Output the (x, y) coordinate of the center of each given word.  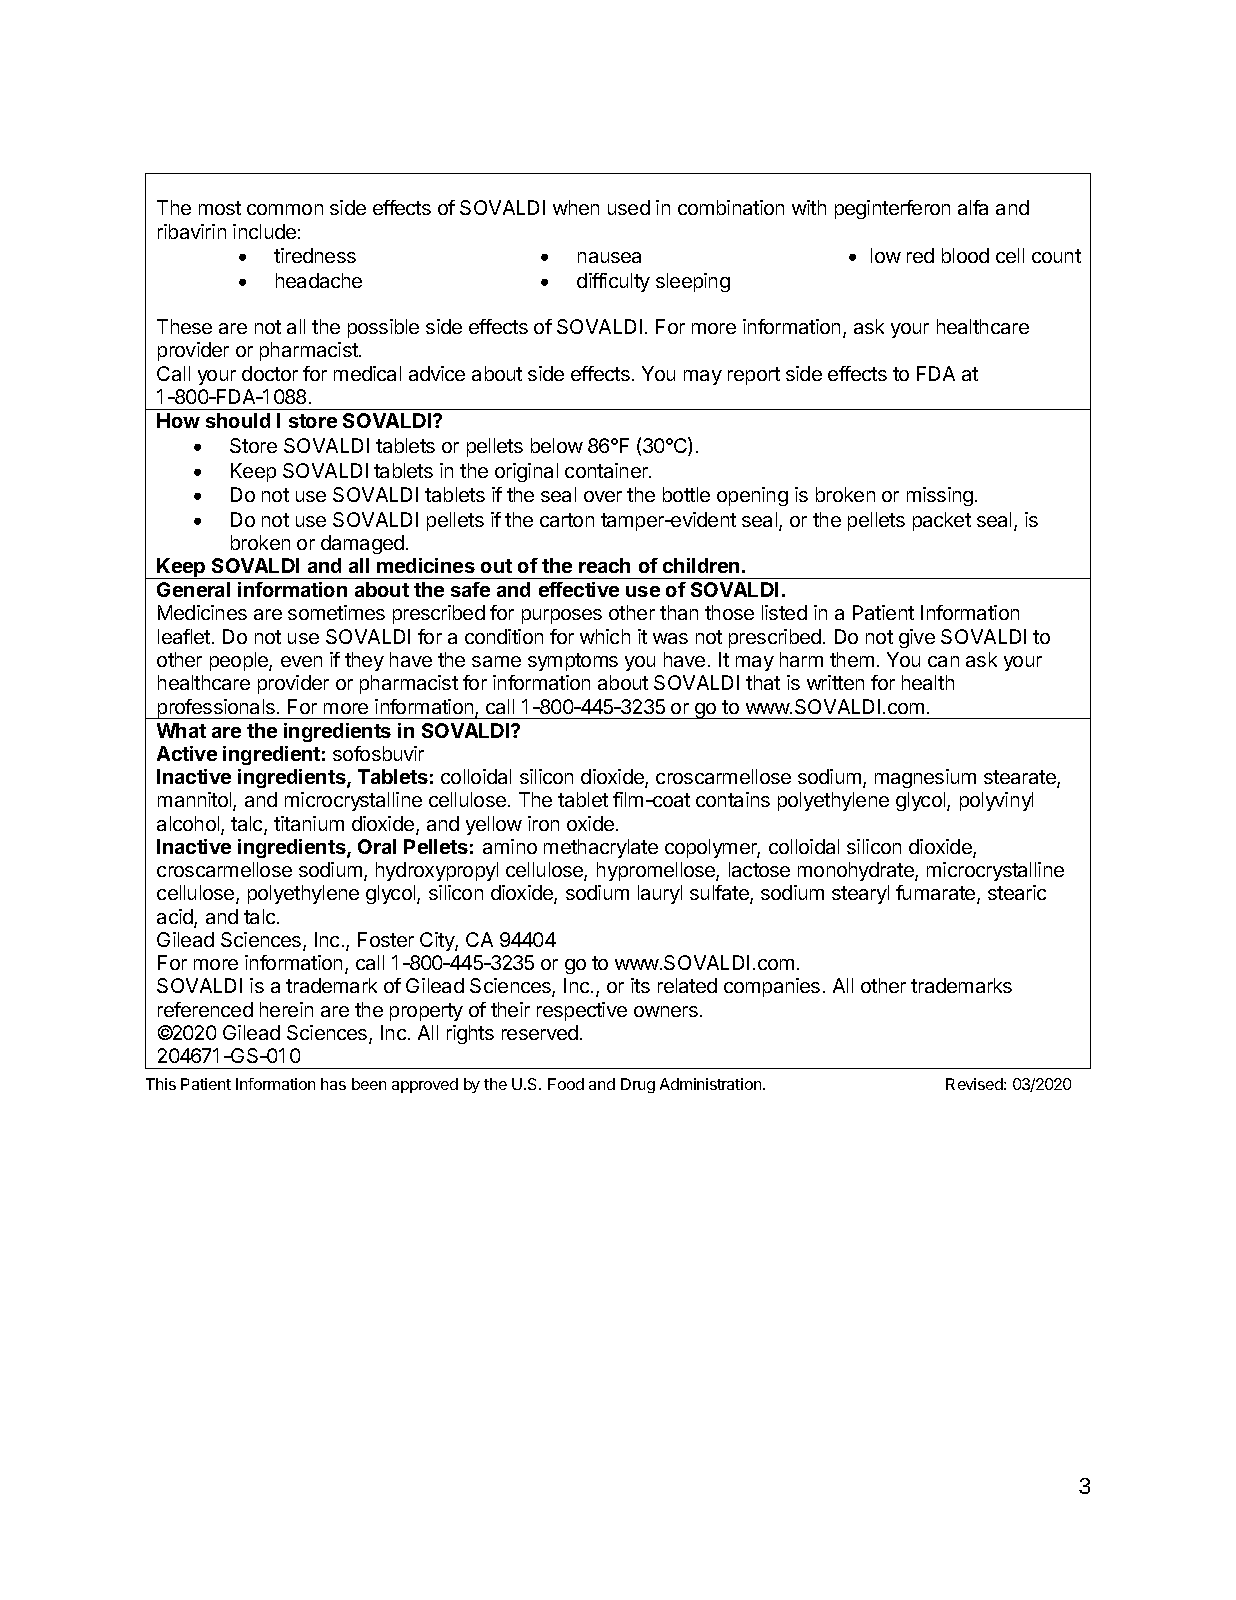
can (943, 661)
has (333, 1084)
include (264, 231)
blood (965, 255)
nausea (609, 257)
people (240, 661)
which (605, 636)
